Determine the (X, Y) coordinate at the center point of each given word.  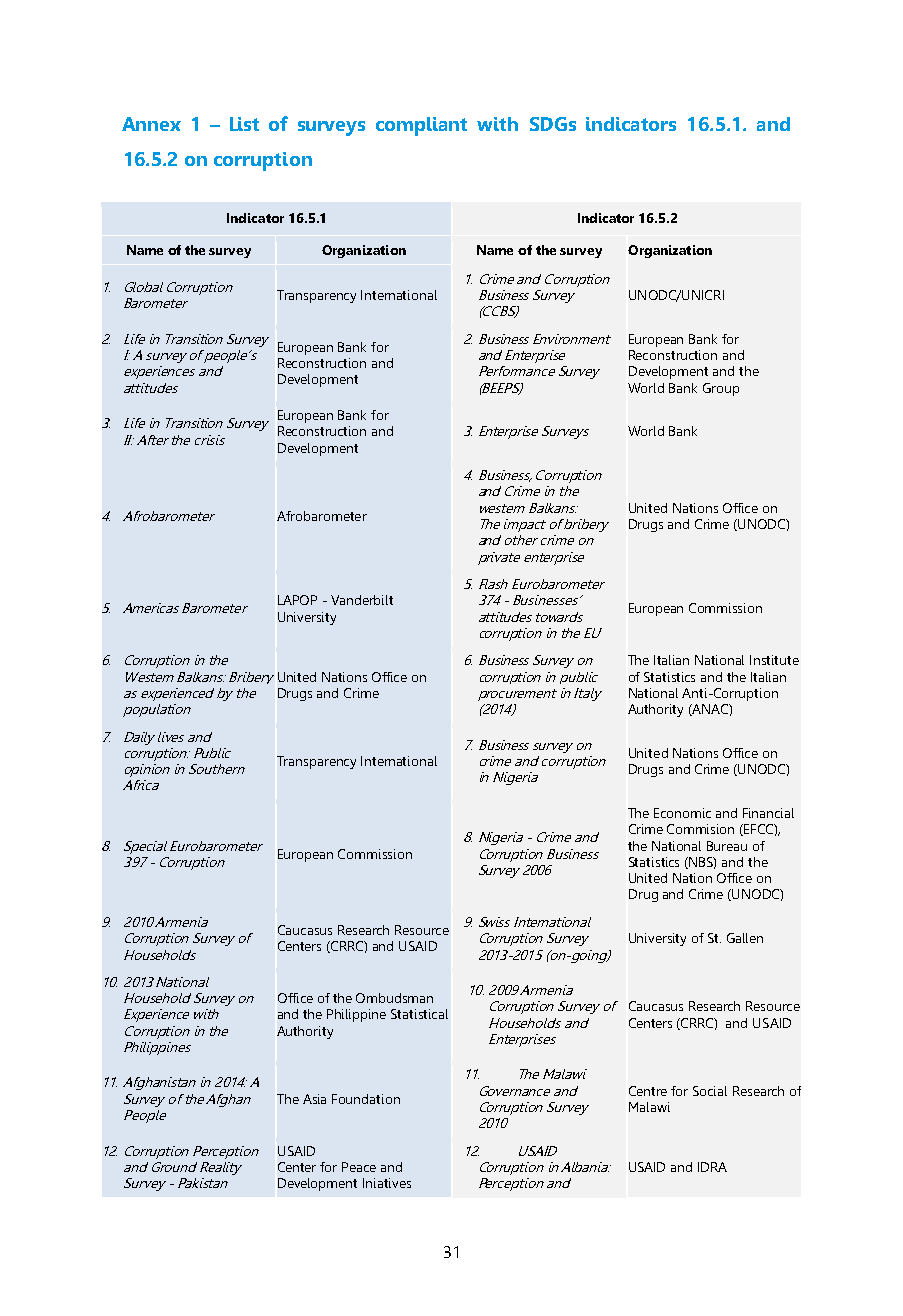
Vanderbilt (362, 600)
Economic (682, 813)
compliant (421, 126)
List (244, 124)
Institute (774, 660)
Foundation (366, 1099)
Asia (314, 1099)
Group (721, 389)
